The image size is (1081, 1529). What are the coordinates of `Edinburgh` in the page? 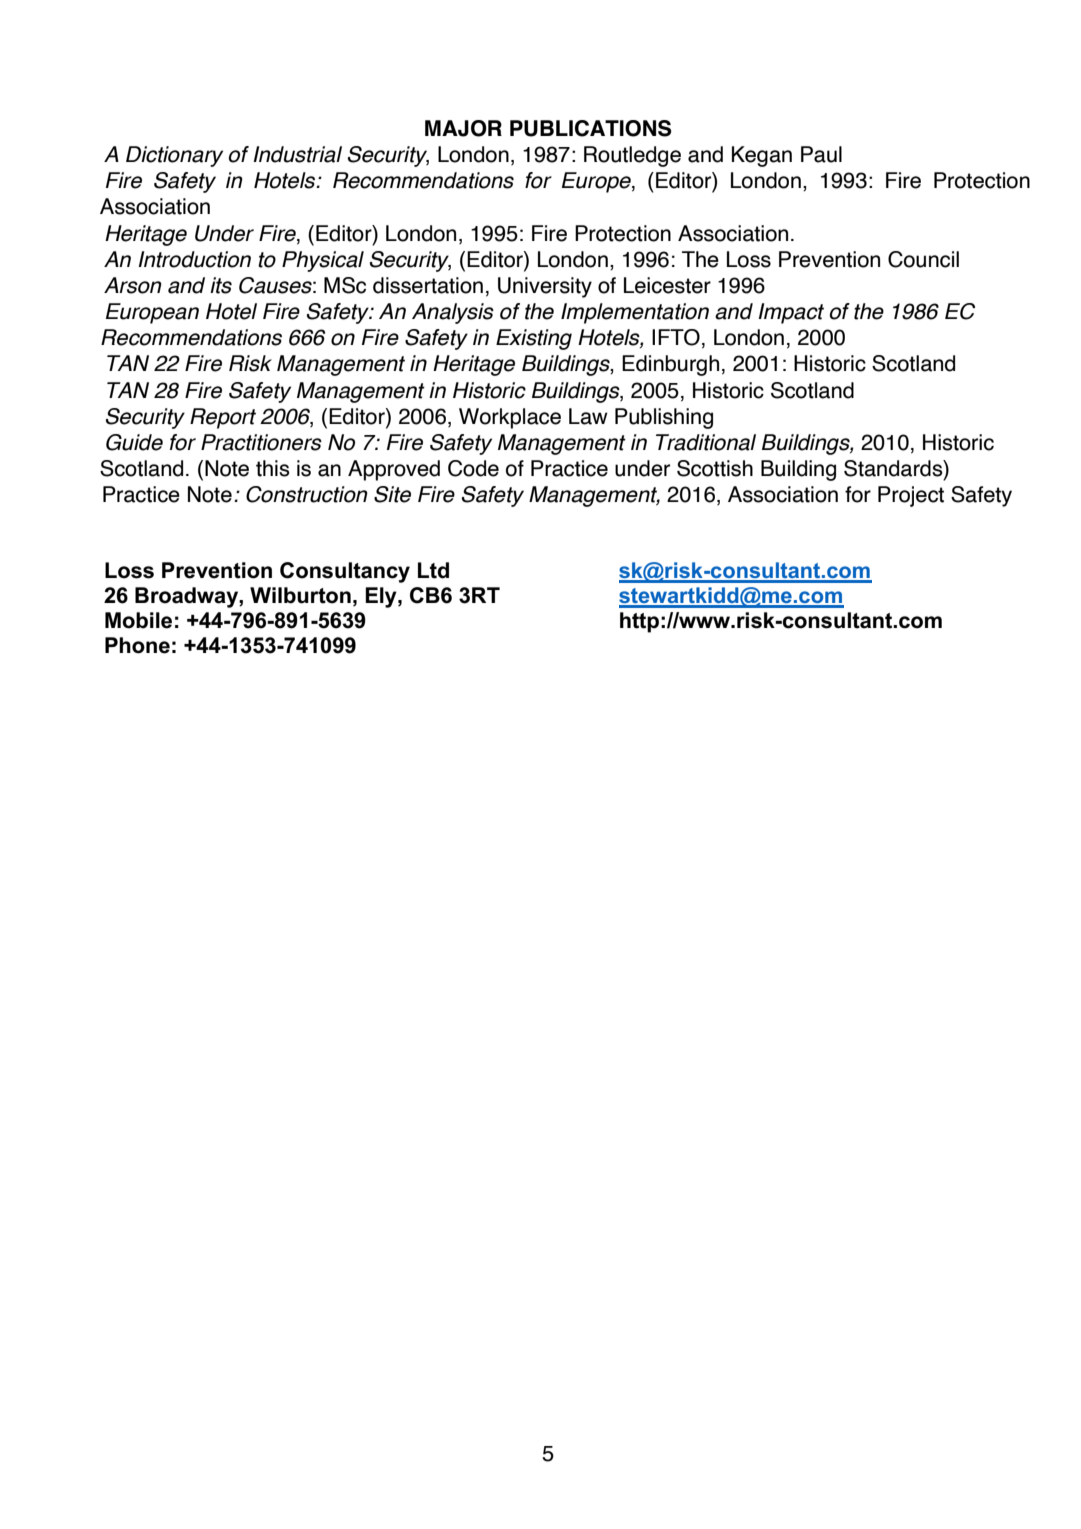 It's located at (670, 365).
